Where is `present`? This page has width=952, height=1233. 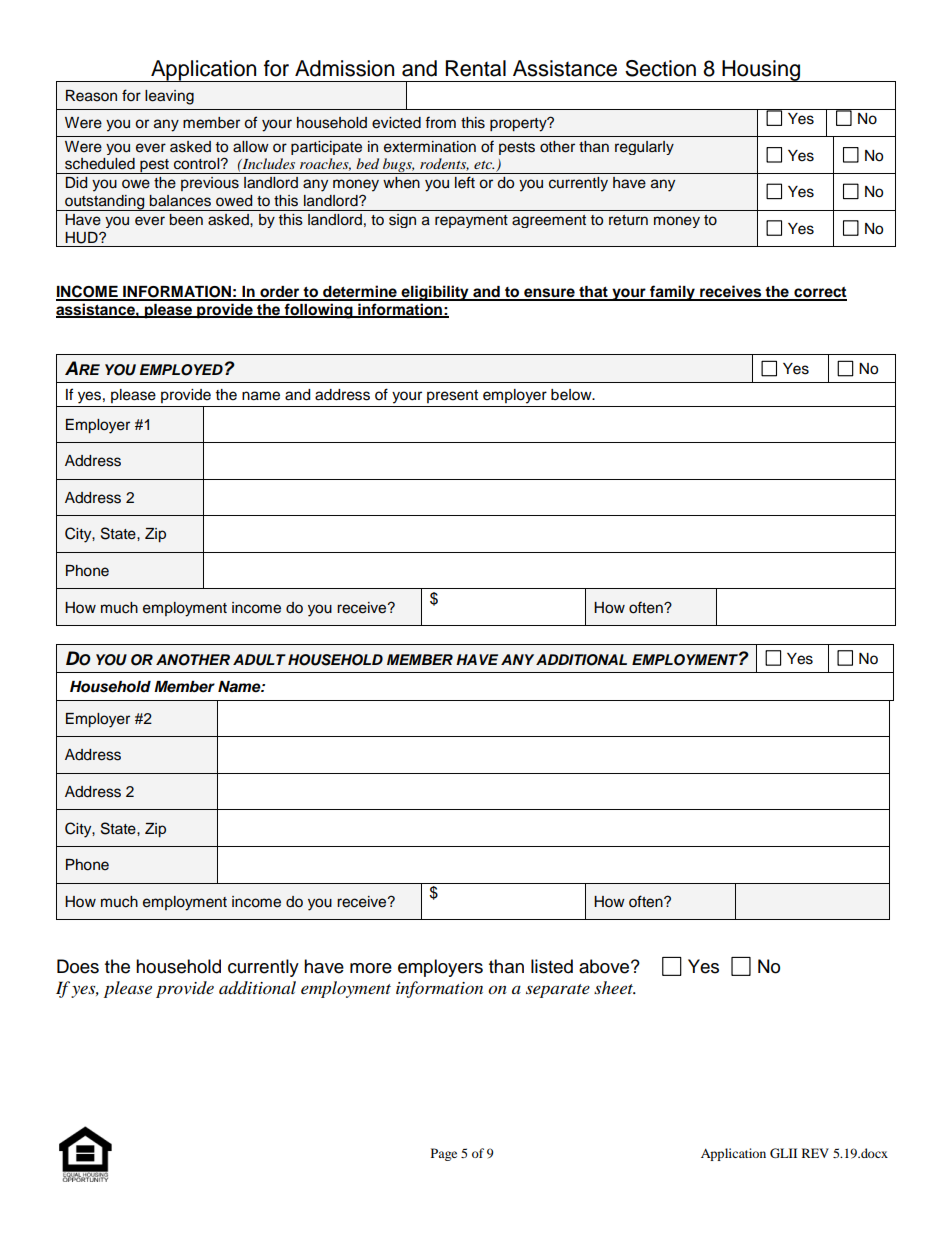 present is located at coordinates (452, 396).
